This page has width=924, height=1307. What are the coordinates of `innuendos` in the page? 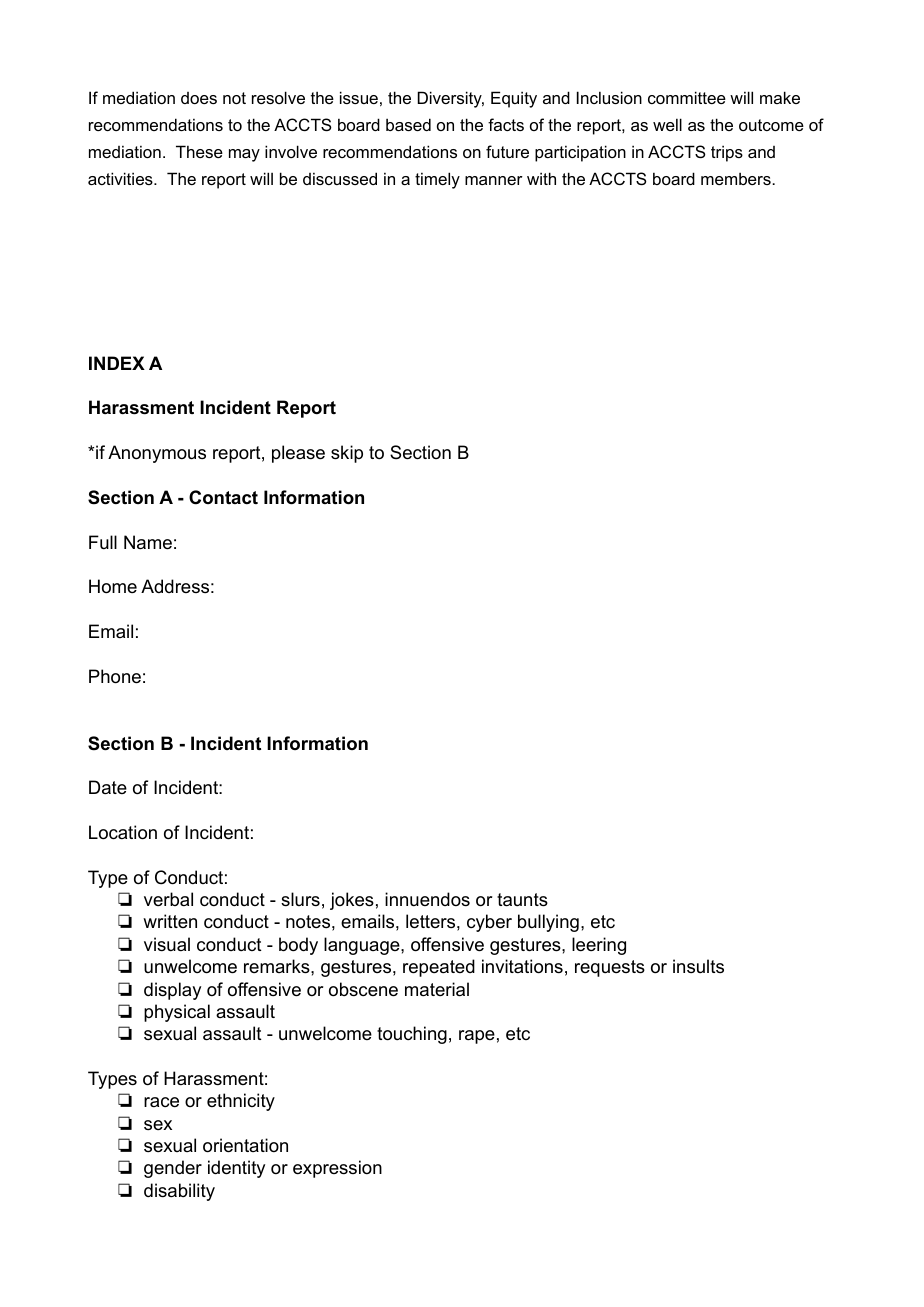 It's located at (427, 899).
